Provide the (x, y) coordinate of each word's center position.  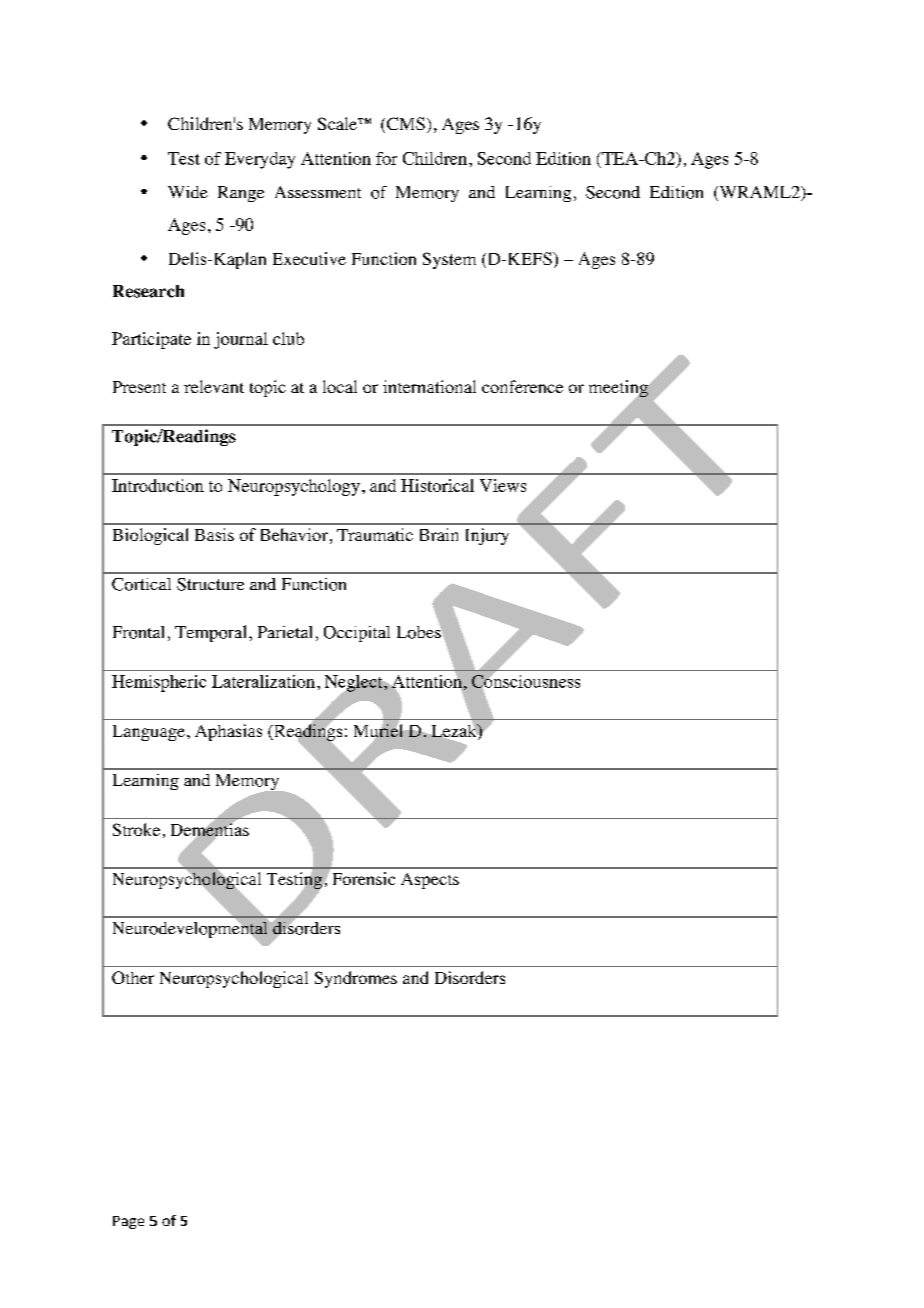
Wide (188, 192)
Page (128, 1222)
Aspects (430, 881)
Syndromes (356, 979)
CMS (406, 123)
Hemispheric (159, 683)
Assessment (318, 192)
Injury (487, 536)
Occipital (357, 634)
